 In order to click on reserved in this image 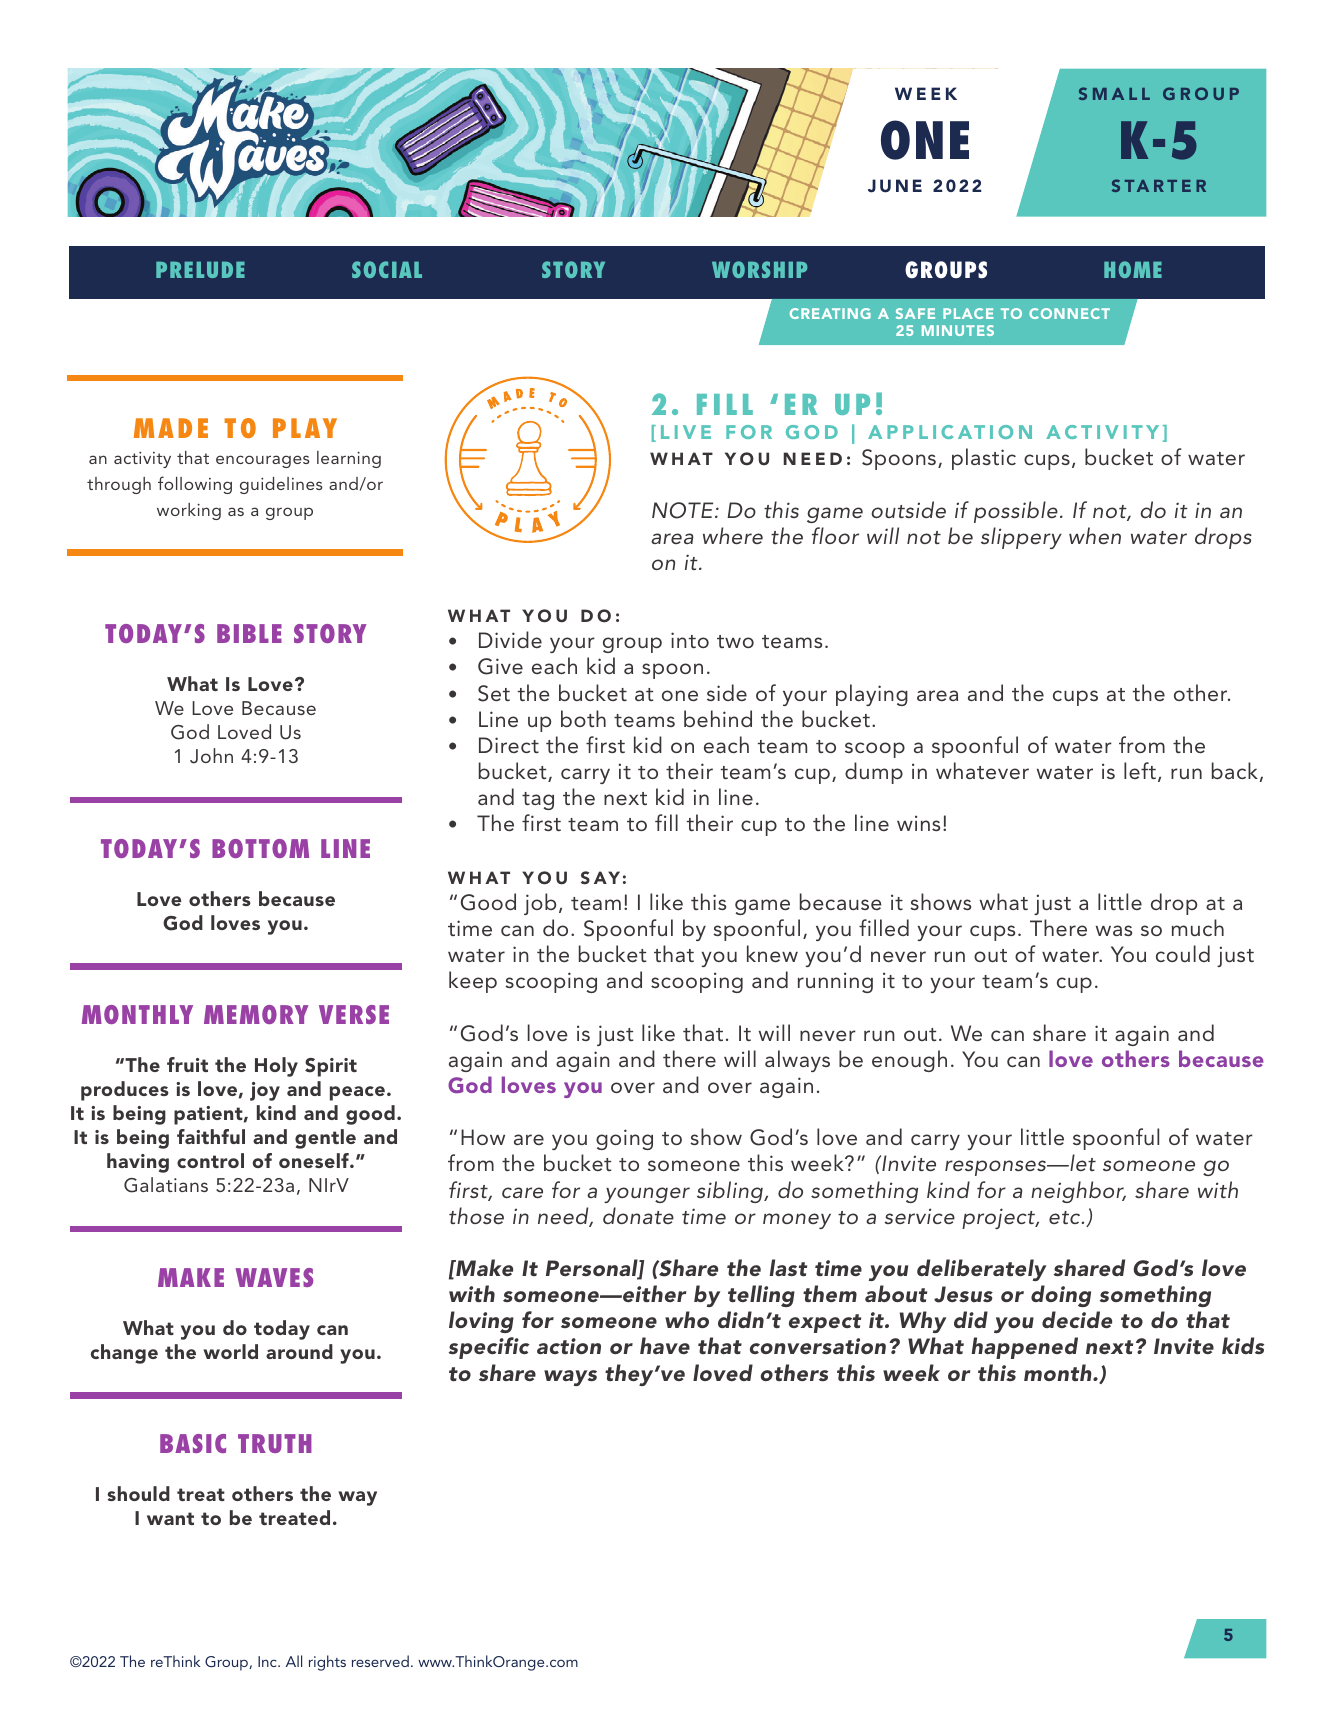, I will do `click(380, 1661)`.
